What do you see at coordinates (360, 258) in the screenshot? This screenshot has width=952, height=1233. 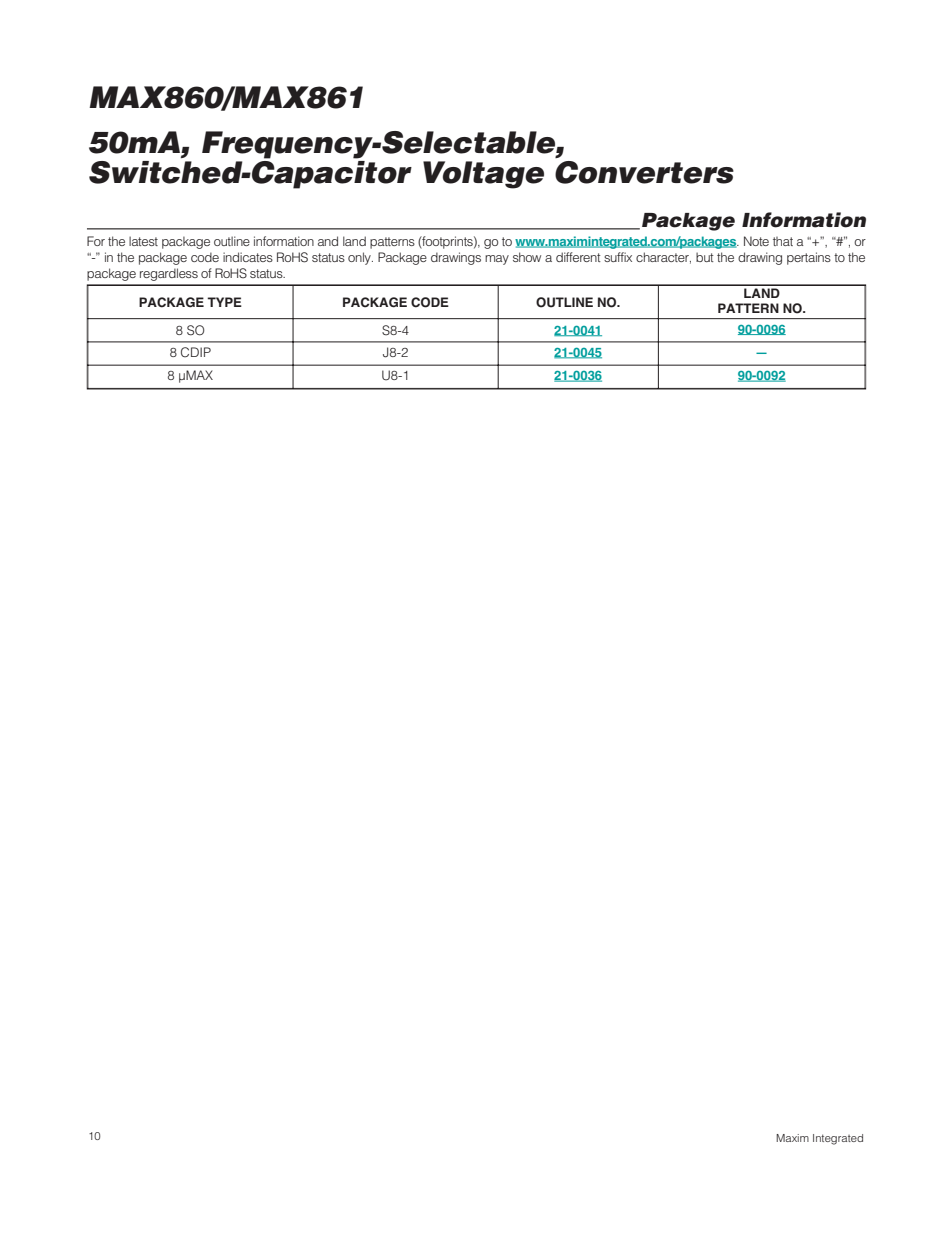 I see `only` at bounding box center [360, 258].
